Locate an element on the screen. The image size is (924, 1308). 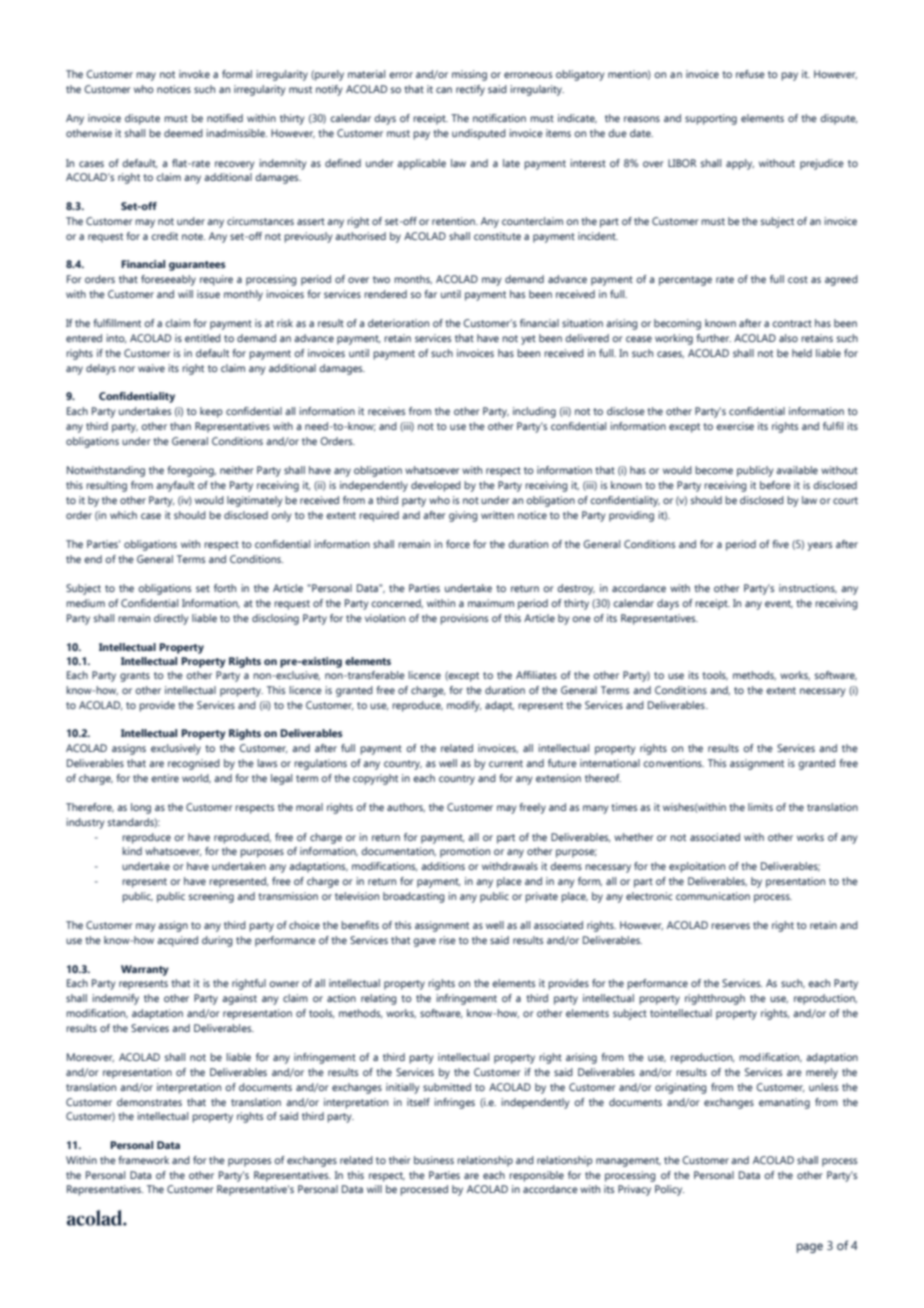
rectify is located at coordinates (470, 90).
